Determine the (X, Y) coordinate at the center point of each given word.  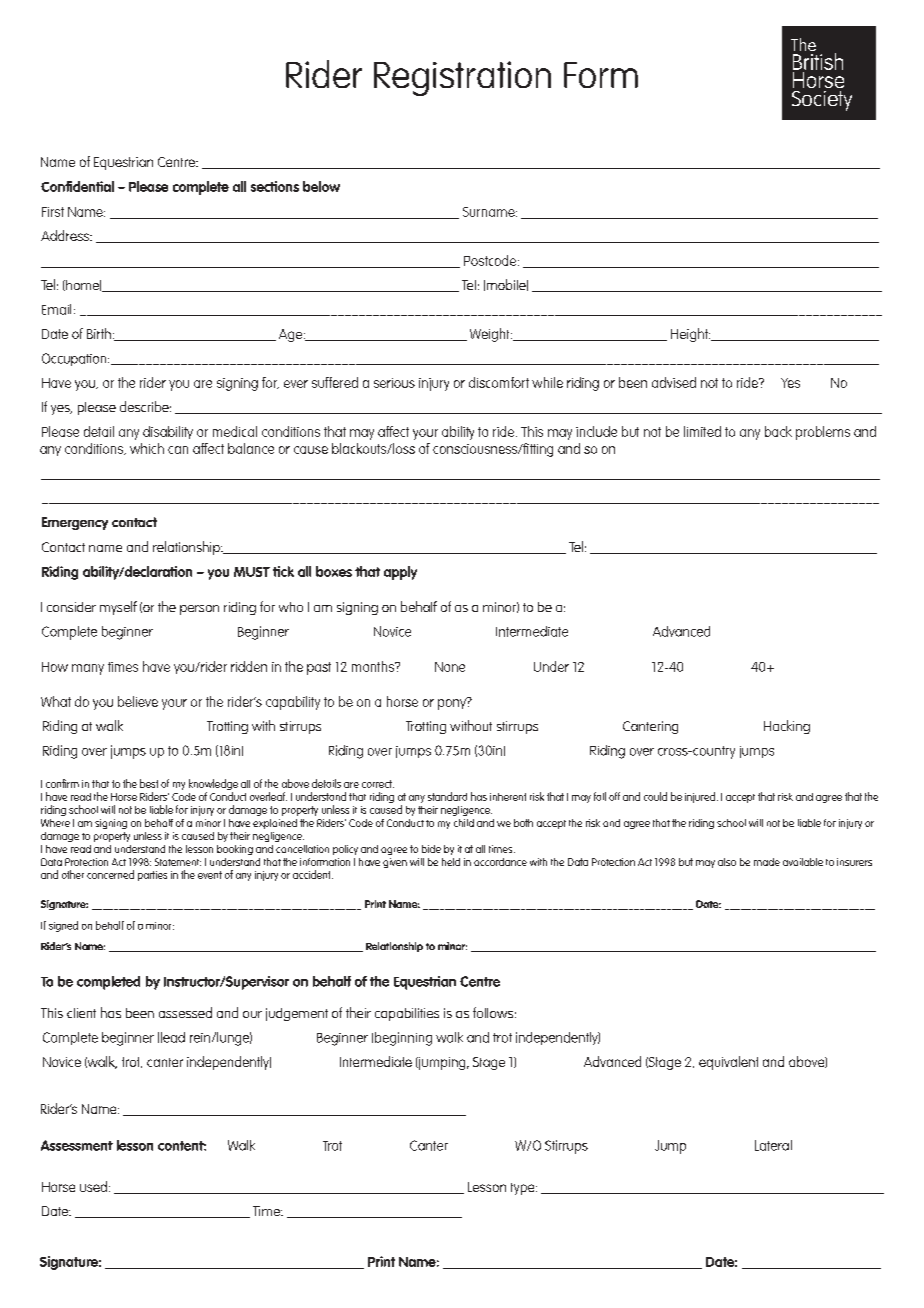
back (778, 431)
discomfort (499, 382)
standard (447, 796)
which (147, 448)
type (524, 1189)
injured (700, 797)
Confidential (77, 186)
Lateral (773, 1145)
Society (822, 101)
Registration (462, 78)
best (149, 783)
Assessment (77, 1145)
